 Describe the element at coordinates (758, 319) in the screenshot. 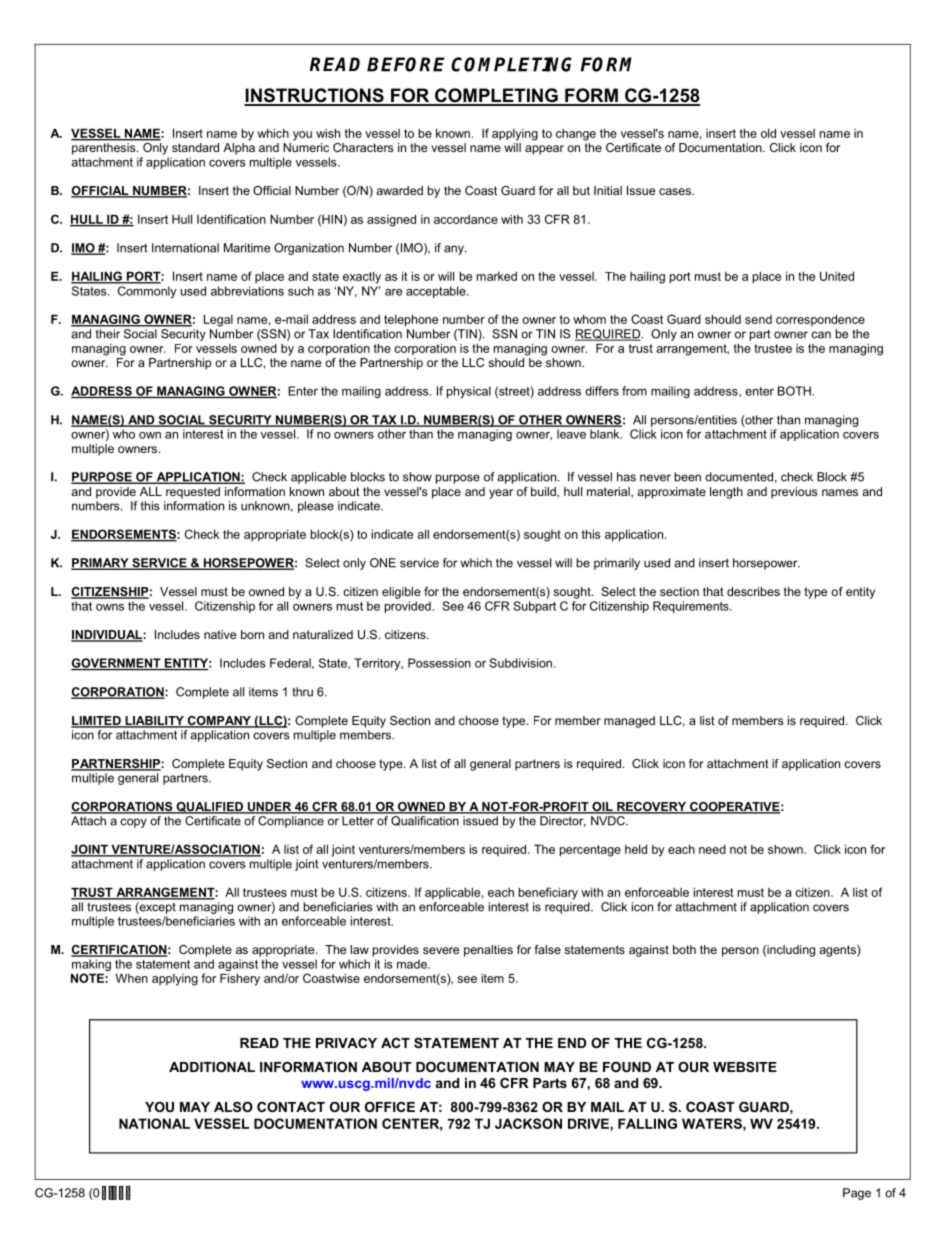

I see `send` at that location.
